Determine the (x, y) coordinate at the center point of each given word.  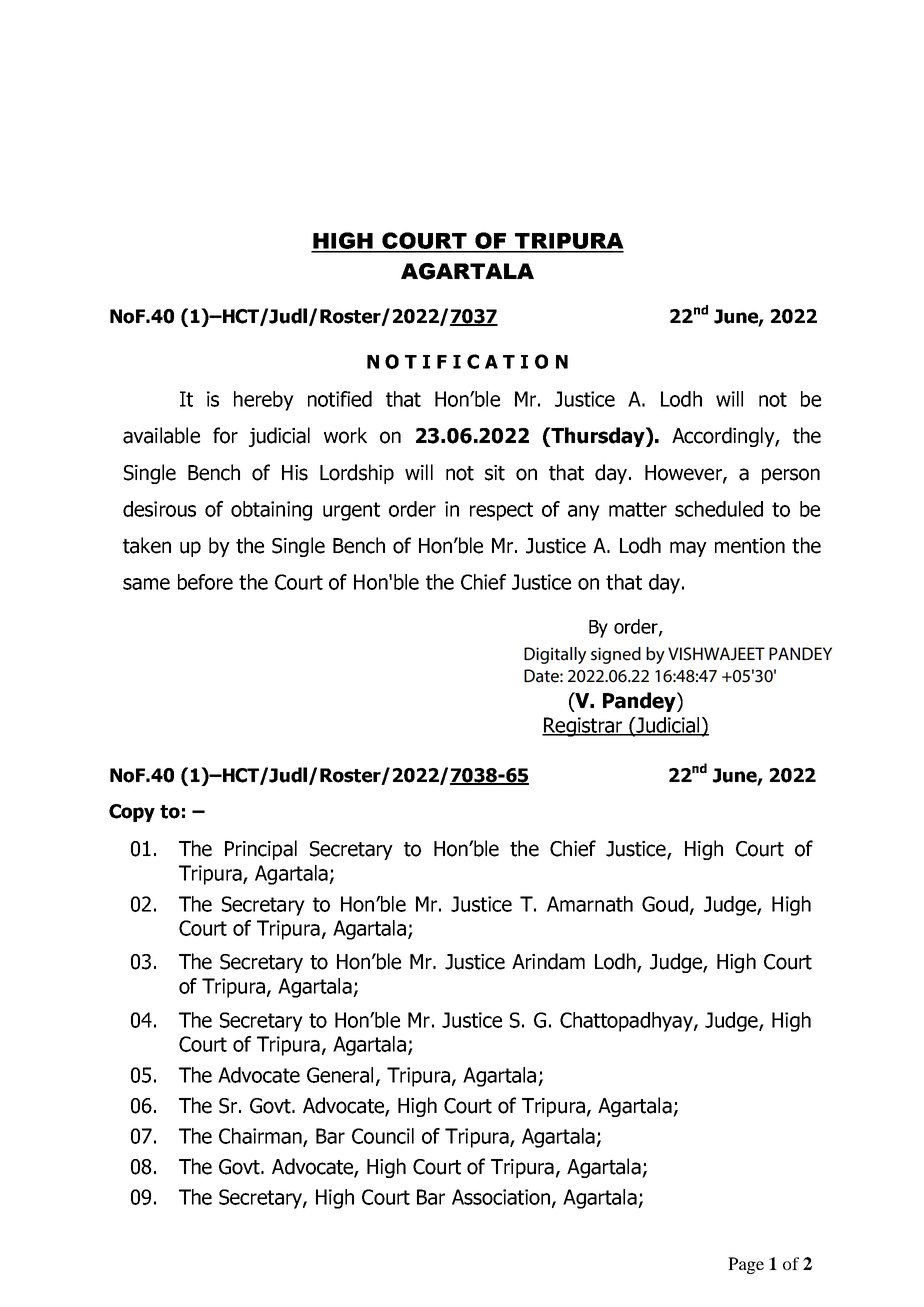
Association (502, 1198)
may (688, 549)
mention (750, 546)
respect (501, 511)
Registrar (583, 727)
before (205, 582)
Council (383, 1136)
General (340, 1075)
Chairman (261, 1137)
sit (495, 473)
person (791, 476)
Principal (261, 850)
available (161, 435)
